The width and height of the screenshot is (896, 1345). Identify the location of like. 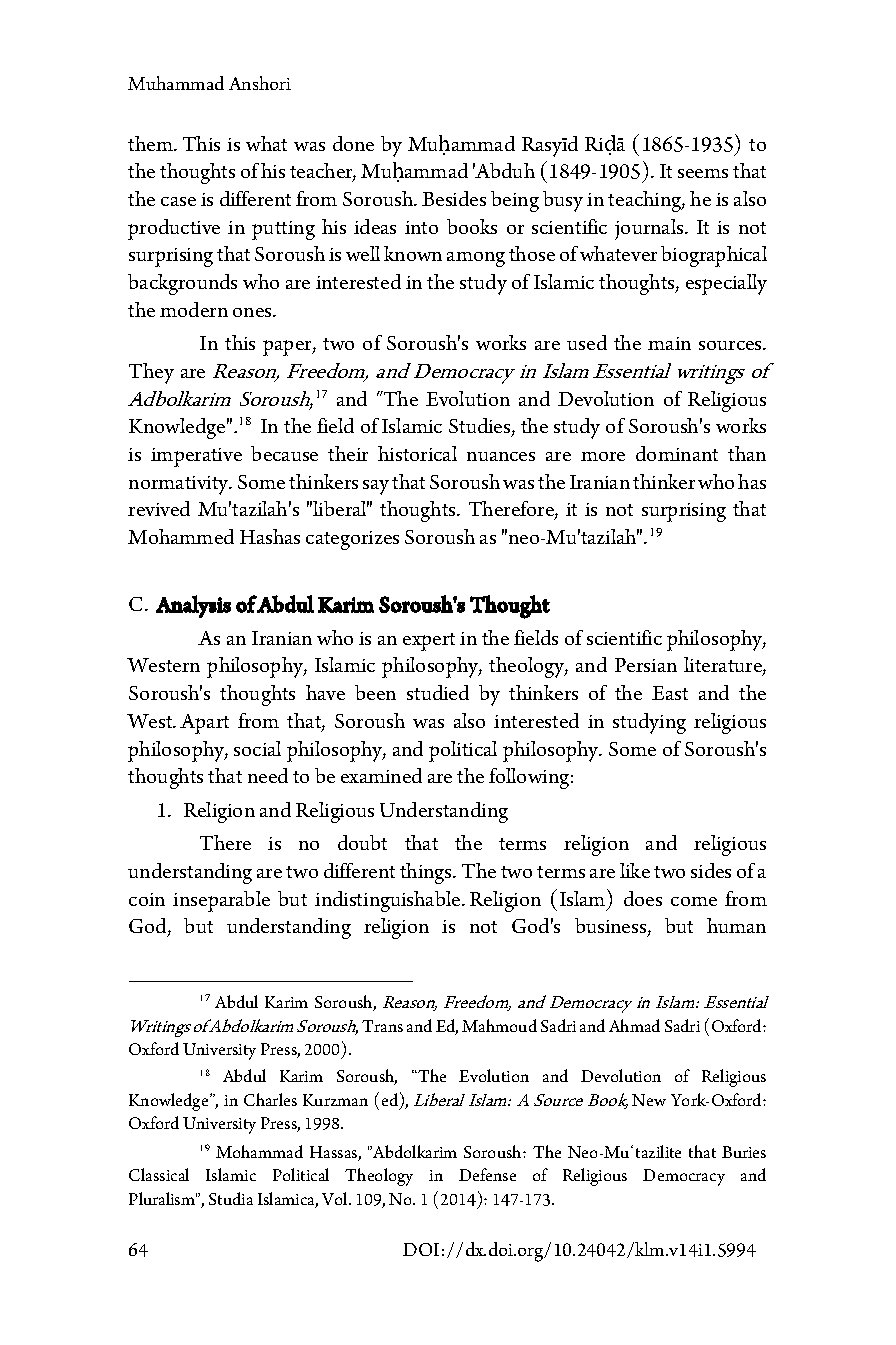
(635, 870).
